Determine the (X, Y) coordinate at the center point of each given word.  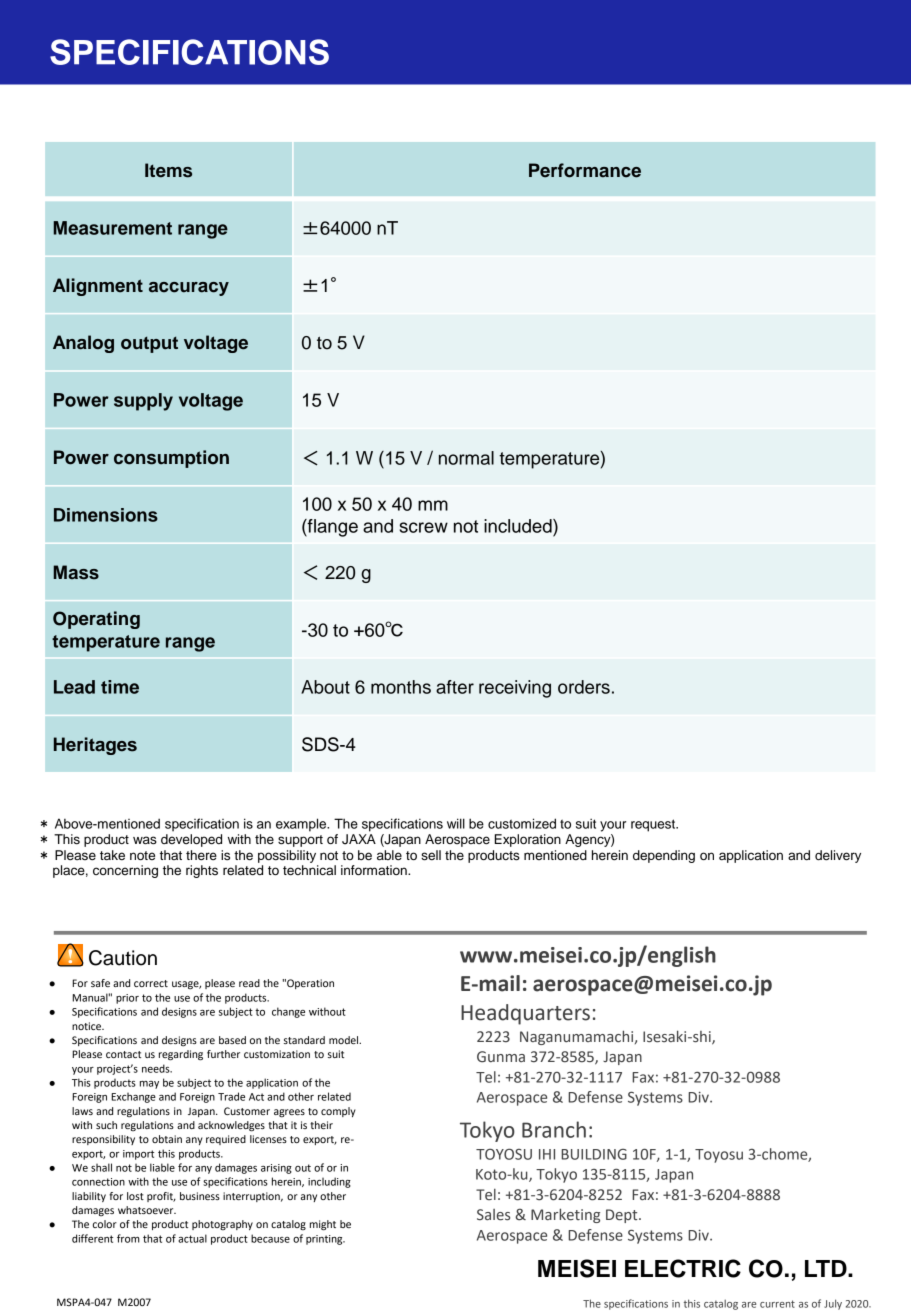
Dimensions (106, 515)
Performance (585, 170)
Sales (493, 1215)
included (519, 526)
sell (431, 855)
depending (664, 856)
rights (202, 871)
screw (423, 527)
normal (466, 458)
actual (192, 1238)
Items (168, 170)
